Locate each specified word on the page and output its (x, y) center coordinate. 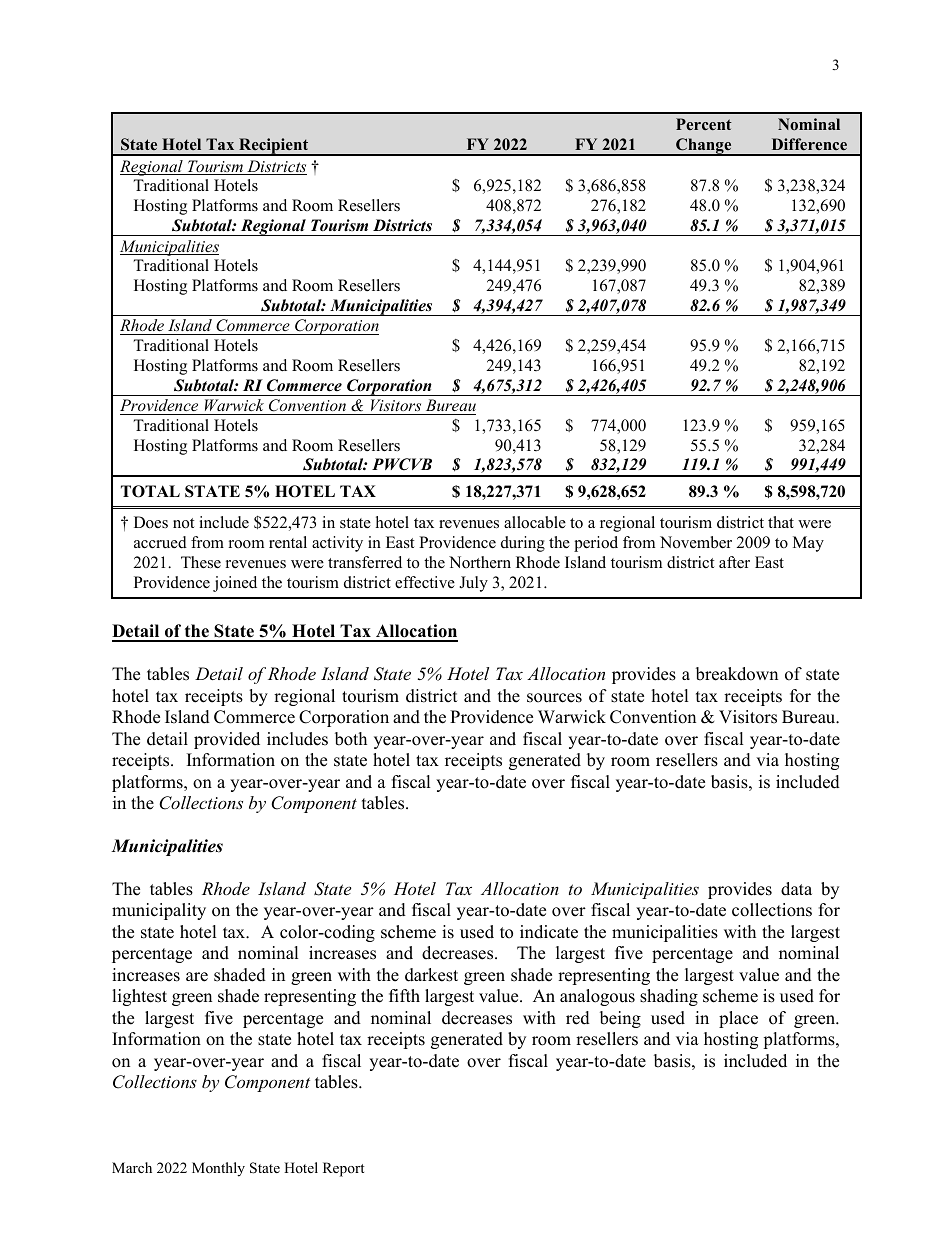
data (796, 889)
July (473, 584)
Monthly (218, 1169)
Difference (809, 144)
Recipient (274, 147)
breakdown (737, 674)
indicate (549, 932)
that (781, 522)
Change (704, 147)
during (523, 544)
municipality (159, 911)
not (183, 523)
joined (235, 584)
